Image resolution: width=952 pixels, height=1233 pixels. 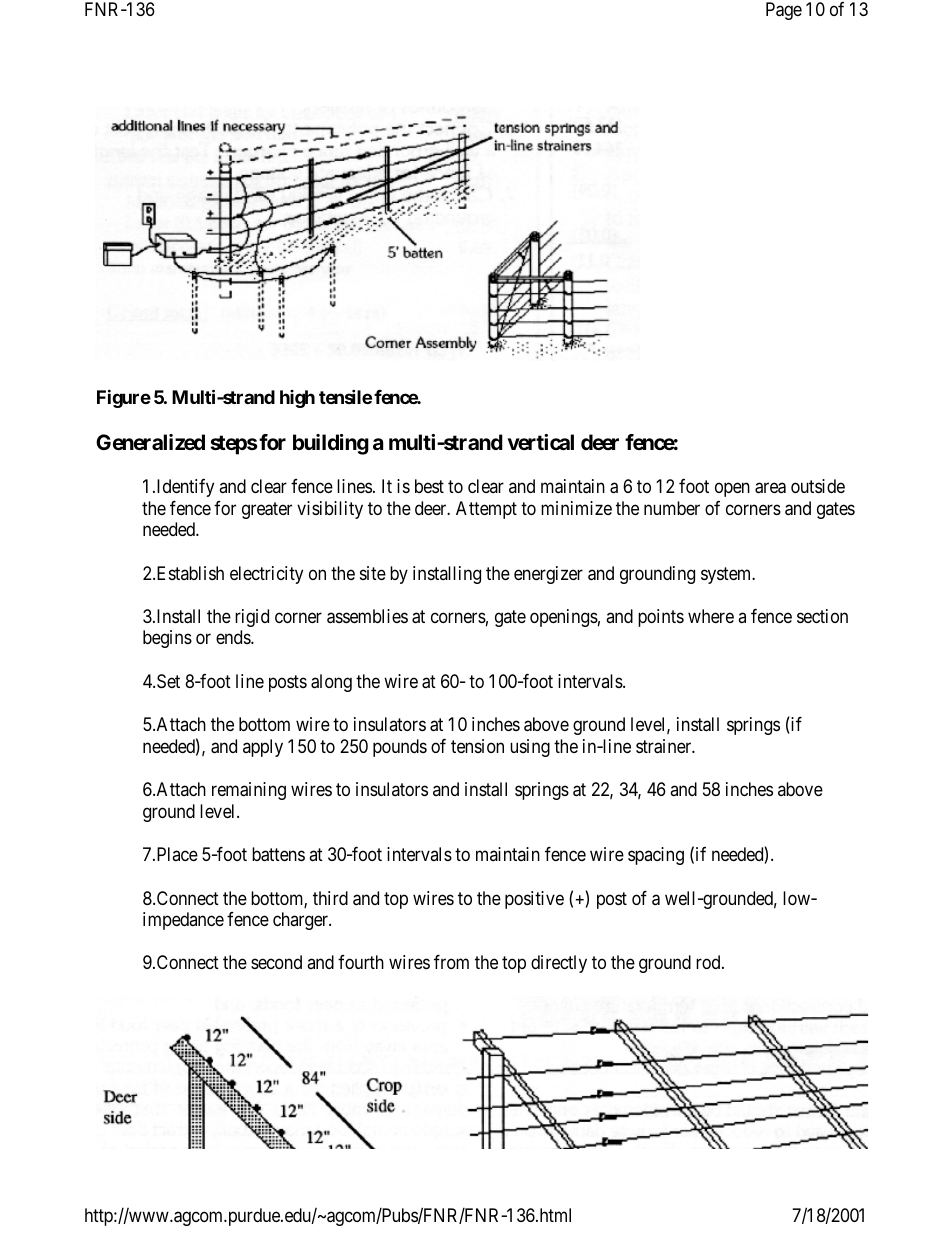 What do you see at coordinates (709, 962) in the image?
I see `rod` at bounding box center [709, 962].
